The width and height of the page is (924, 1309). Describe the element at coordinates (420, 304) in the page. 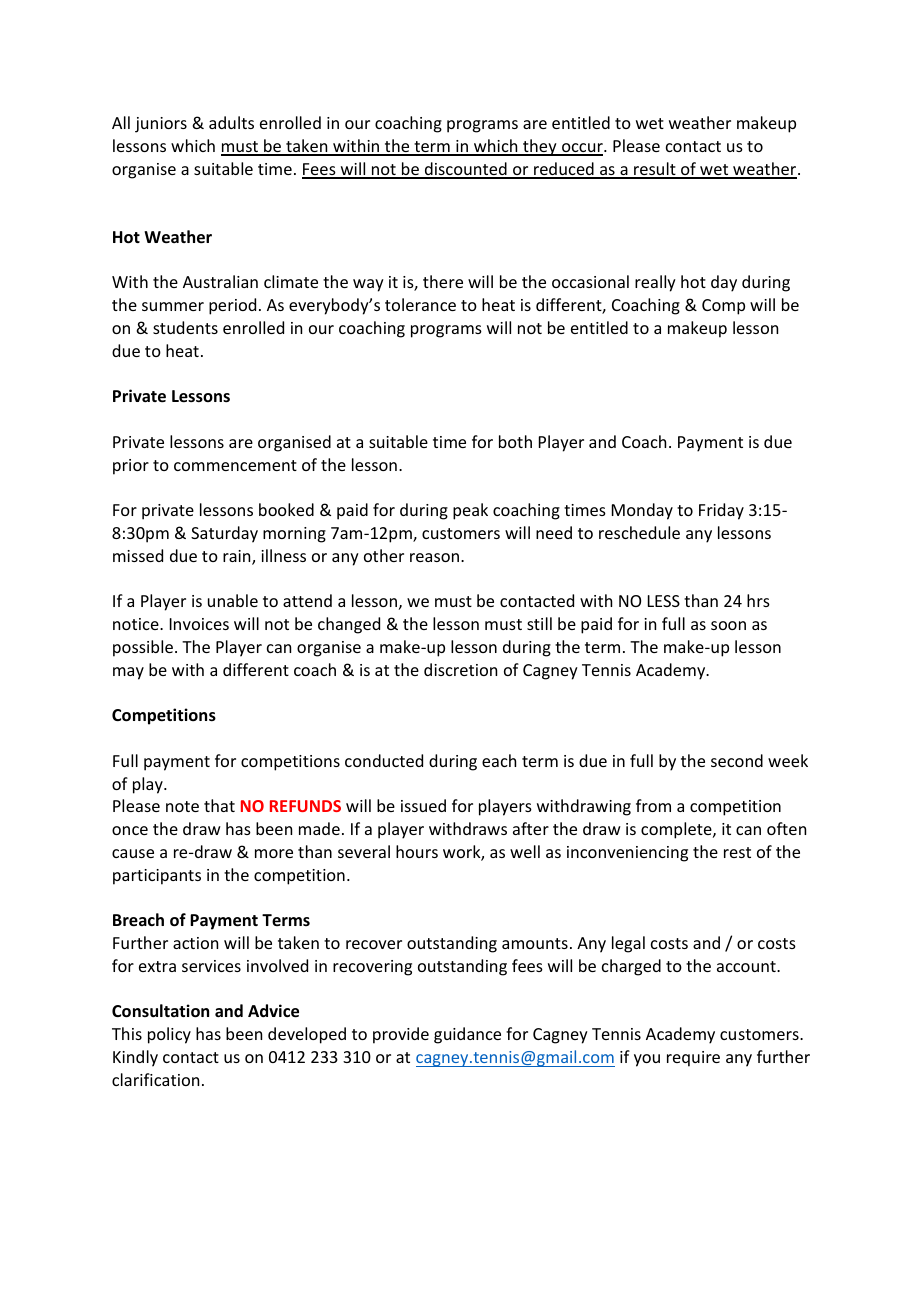

I see `tolerance` at that location.
